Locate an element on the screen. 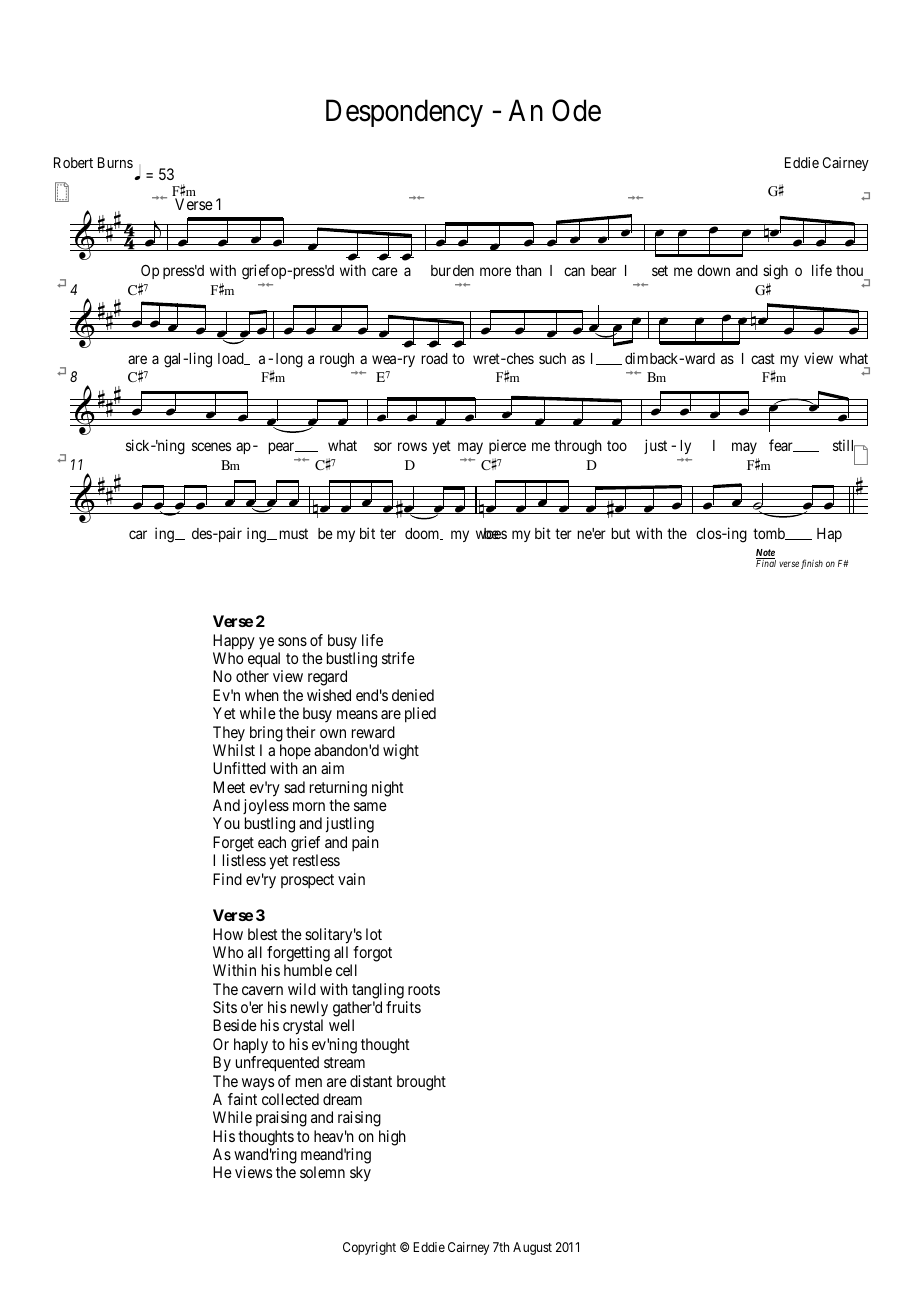 The height and width of the screenshot is (1308, 924). gal is located at coordinates (174, 360).
